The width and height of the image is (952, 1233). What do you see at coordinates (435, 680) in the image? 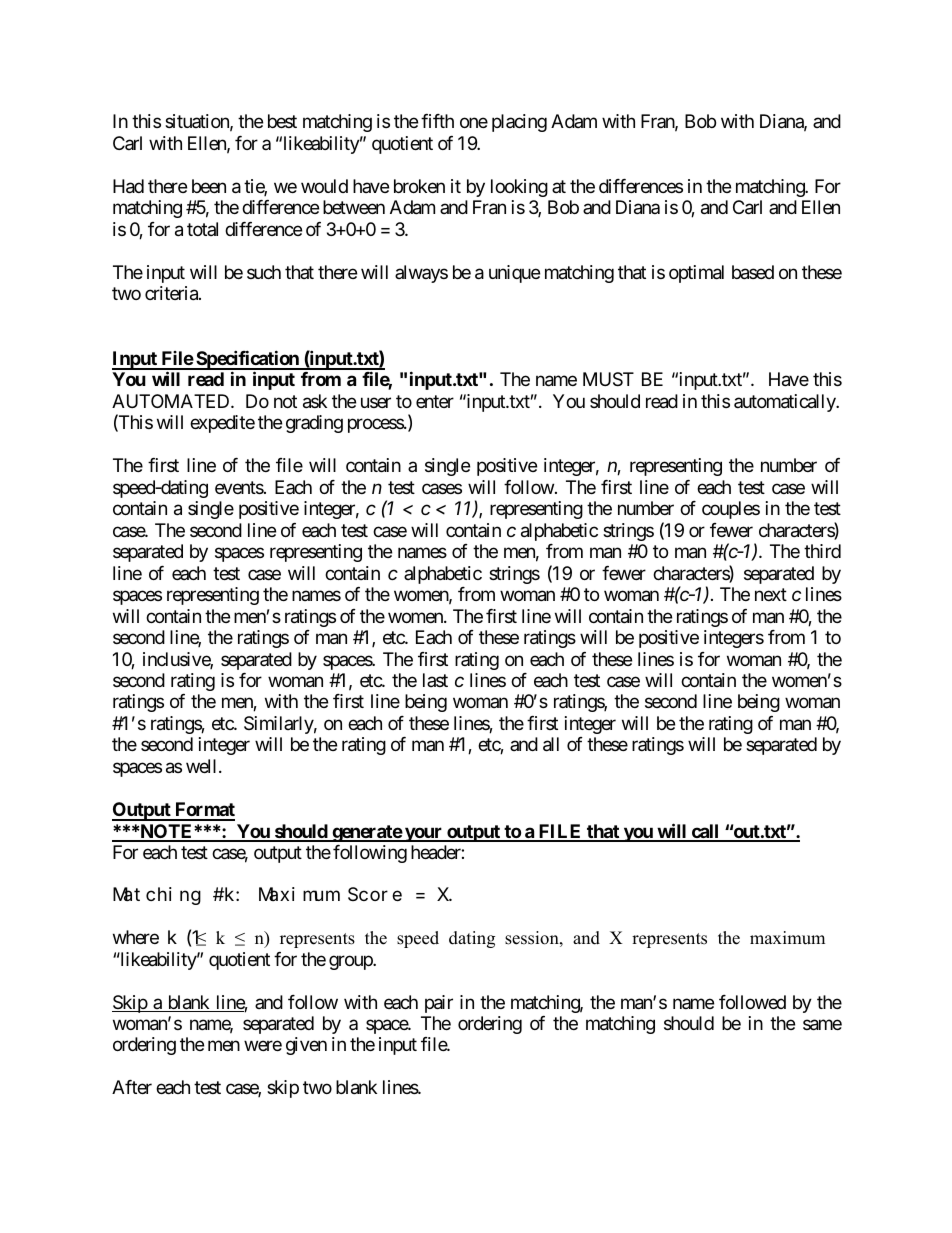
I see `last` at bounding box center [435, 680].
